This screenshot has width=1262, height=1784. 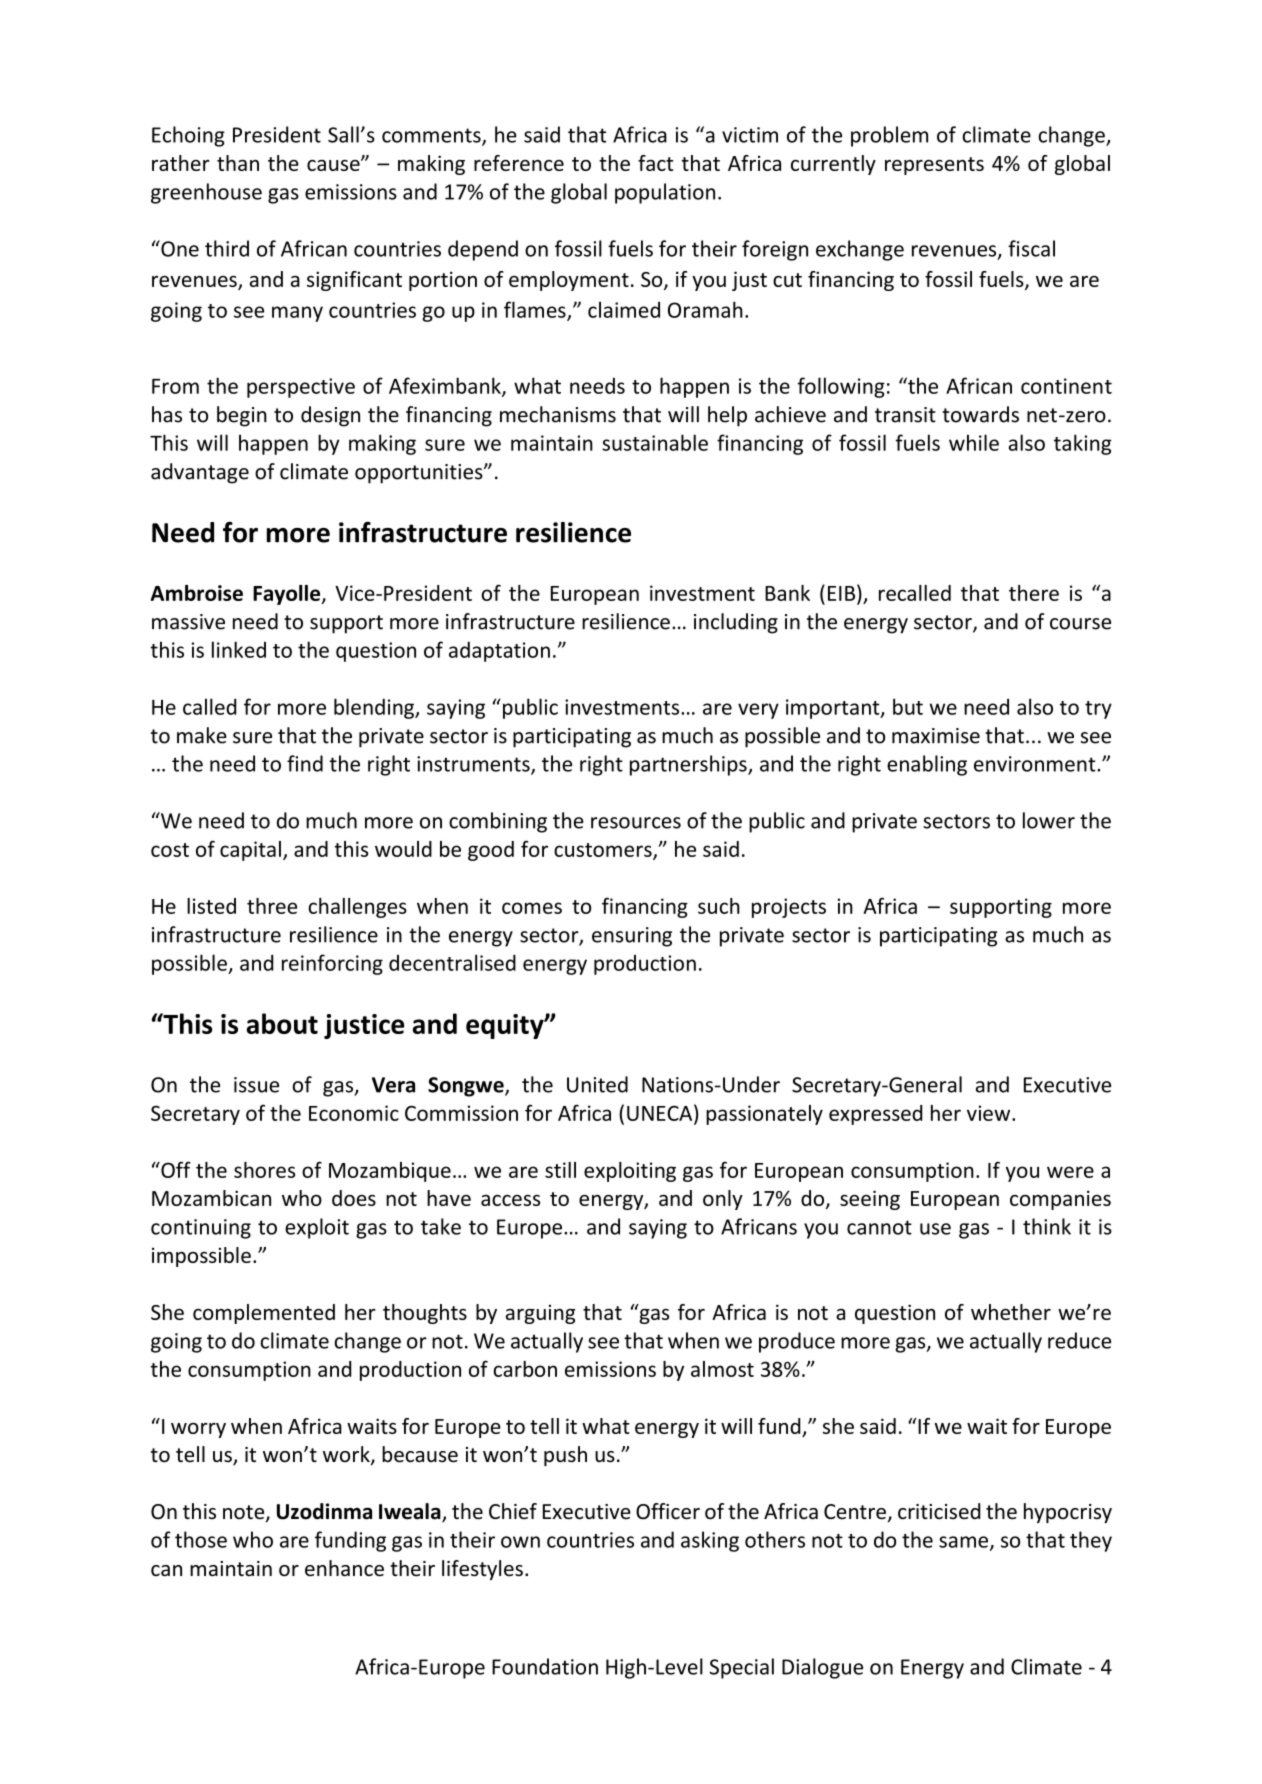 What do you see at coordinates (545, 1666) in the screenshot?
I see `Foundation` at bounding box center [545, 1666].
